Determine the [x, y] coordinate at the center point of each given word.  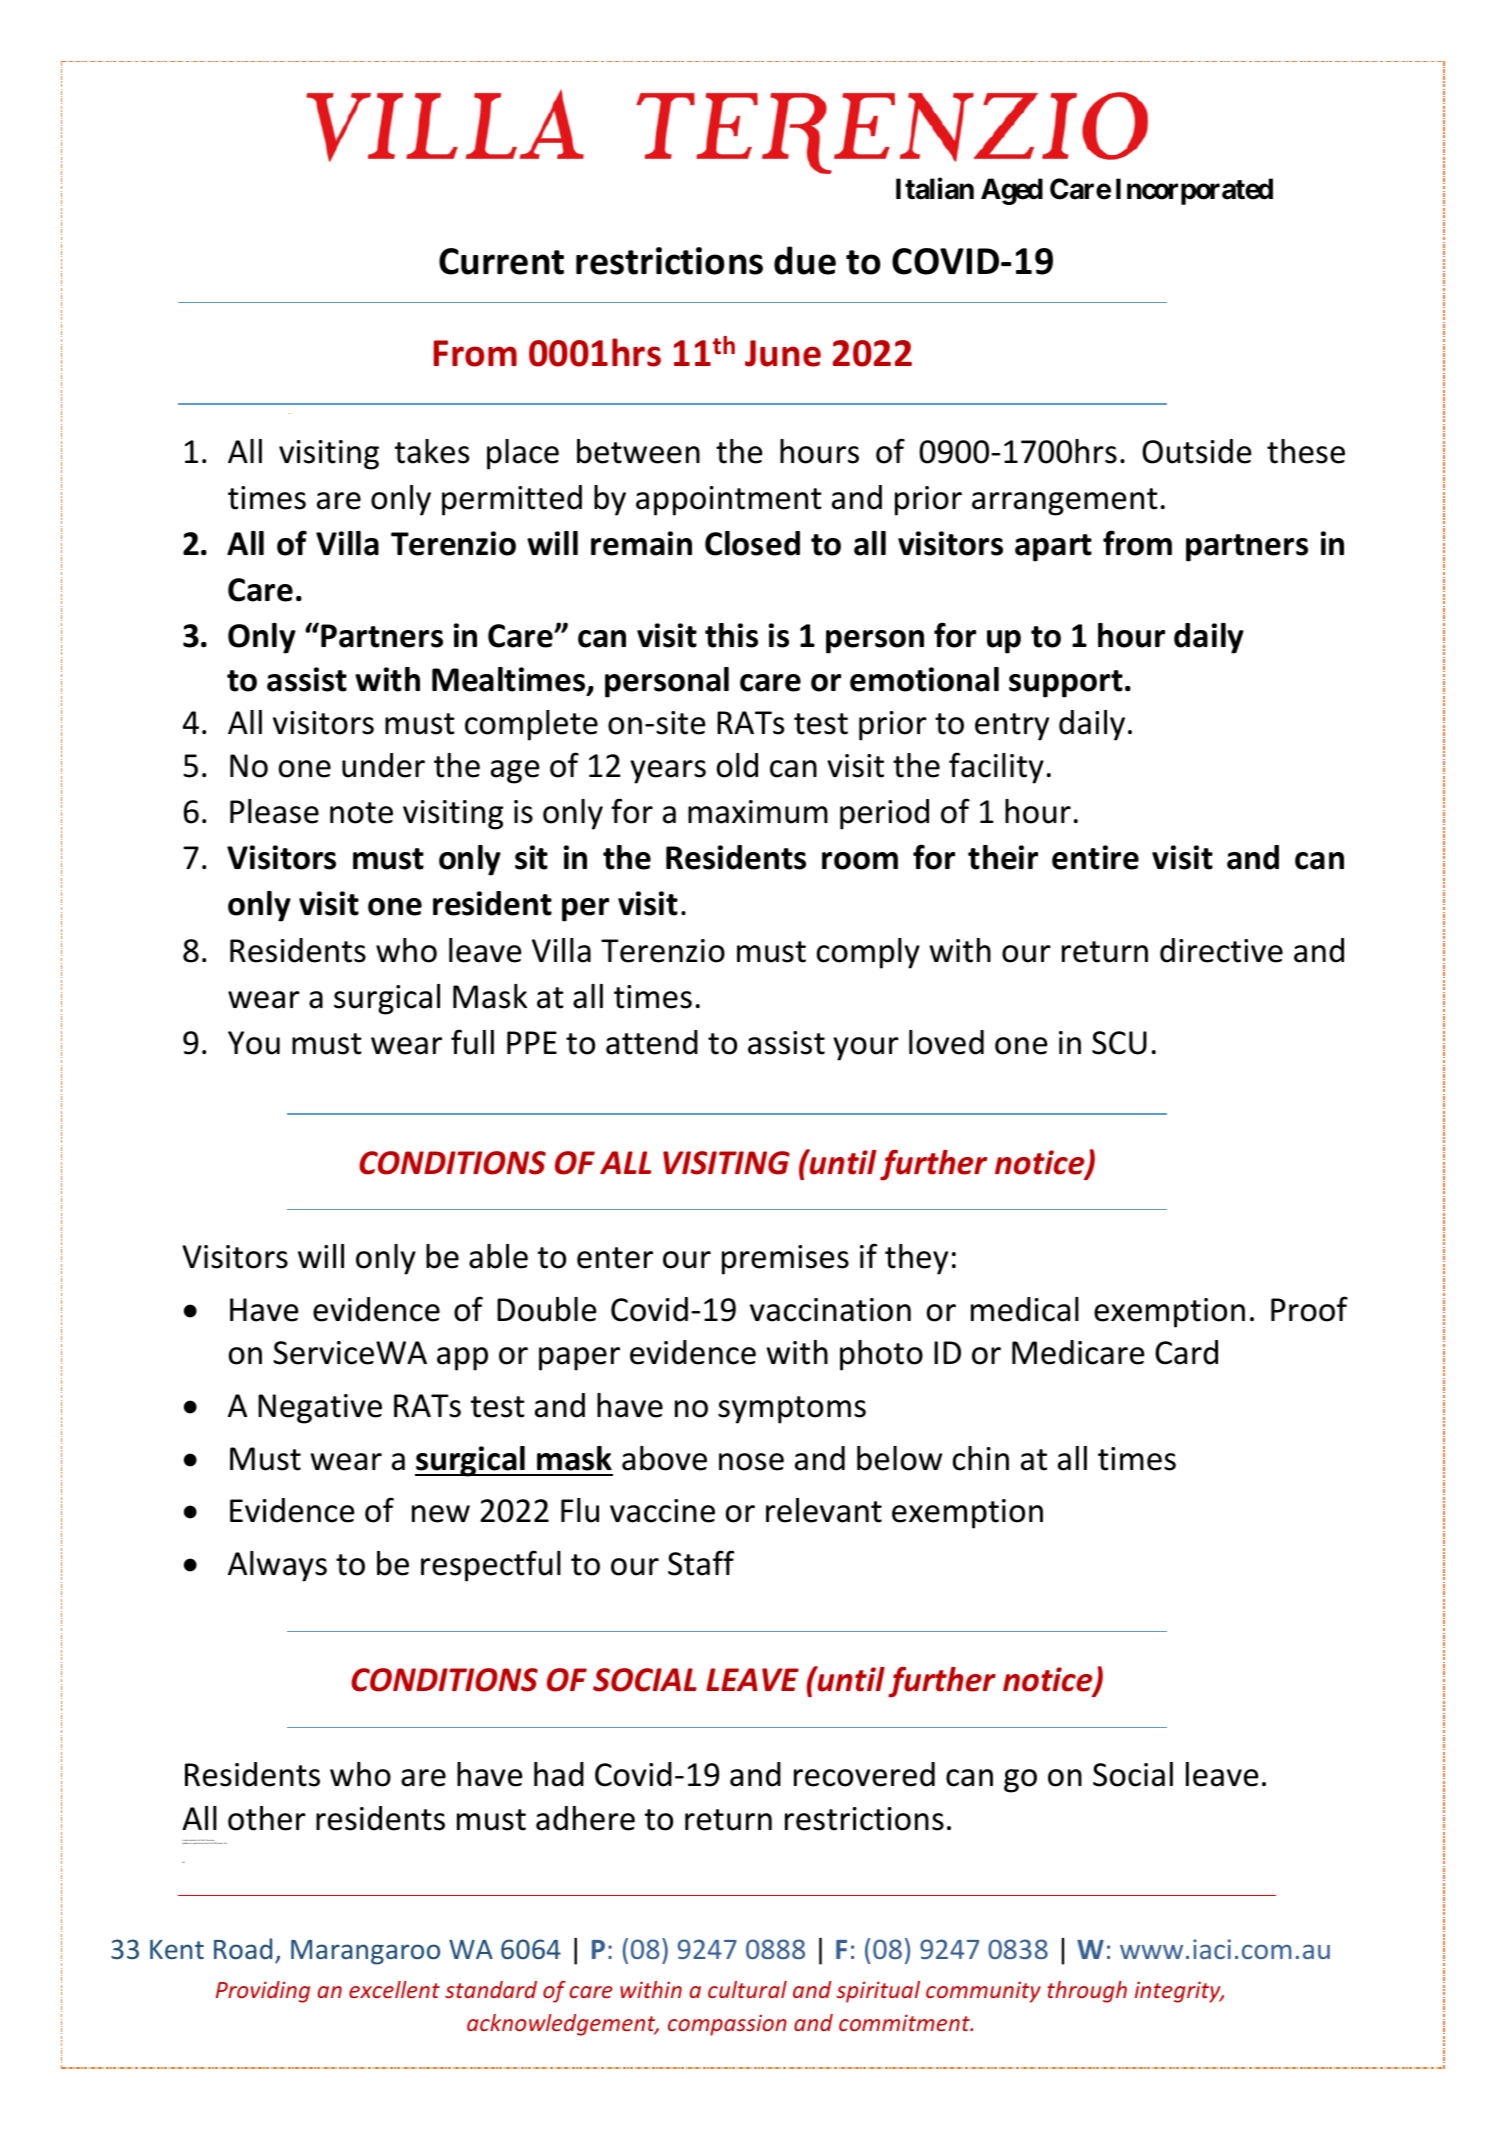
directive [1221, 950]
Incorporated [1194, 191]
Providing [263, 1992]
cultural [747, 1989]
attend [652, 1042]
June [783, 353]
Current [501, 261]
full [472, 1042]
